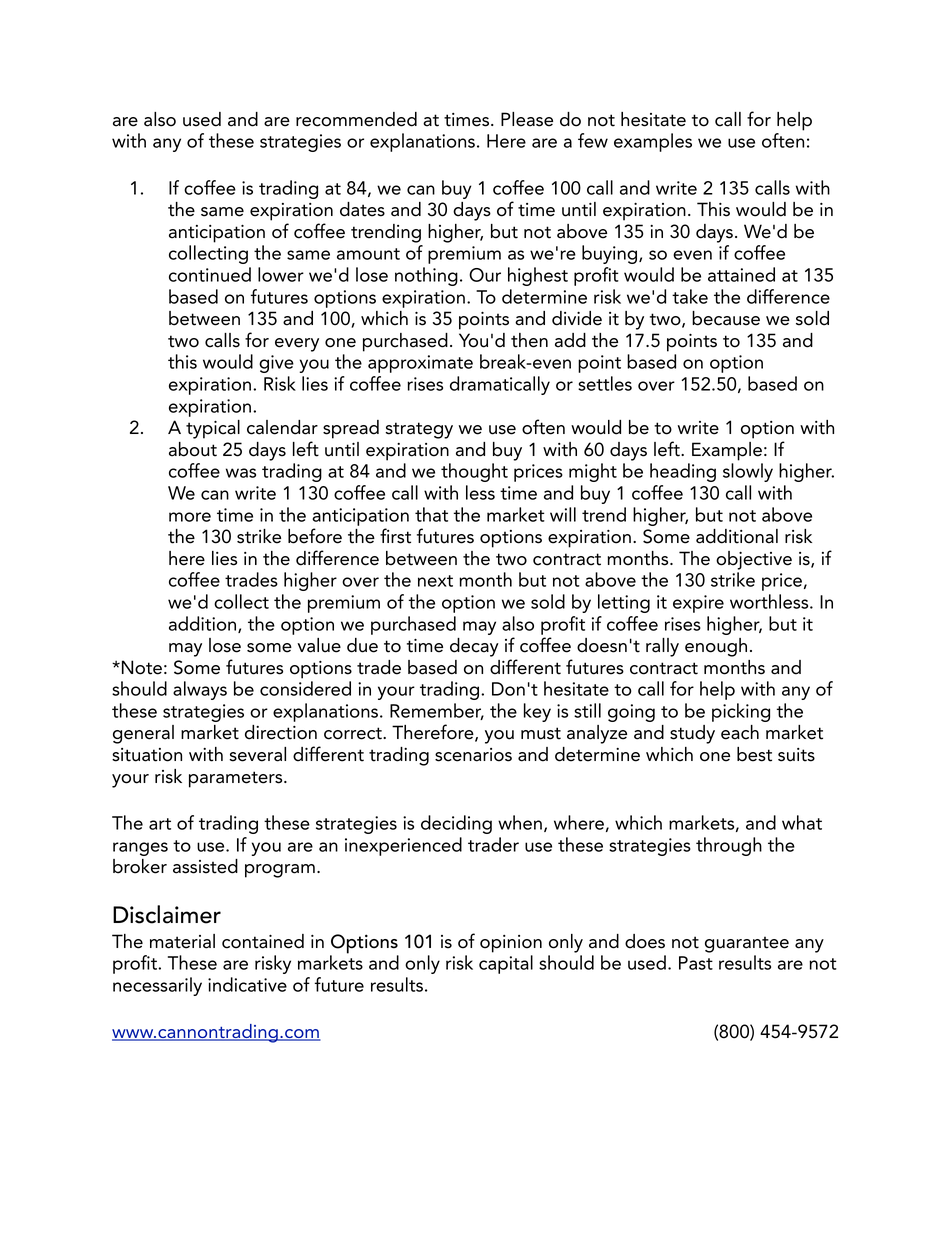  What do you see at coordinates (257, 754) in the image?
I see `several` at bounding box center [257, 754].
